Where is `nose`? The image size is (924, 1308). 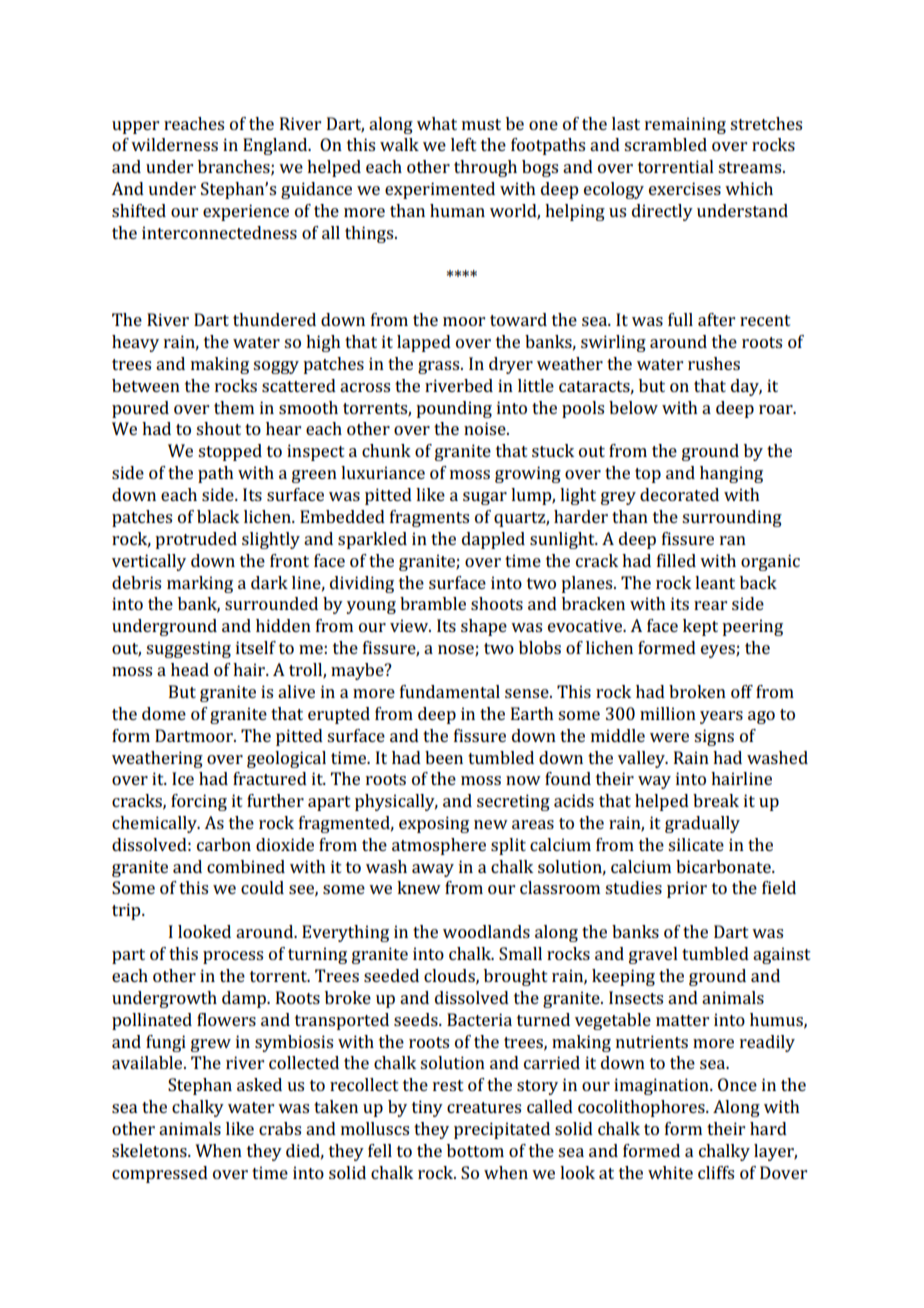 nose is located at coordinates (457, 651).
